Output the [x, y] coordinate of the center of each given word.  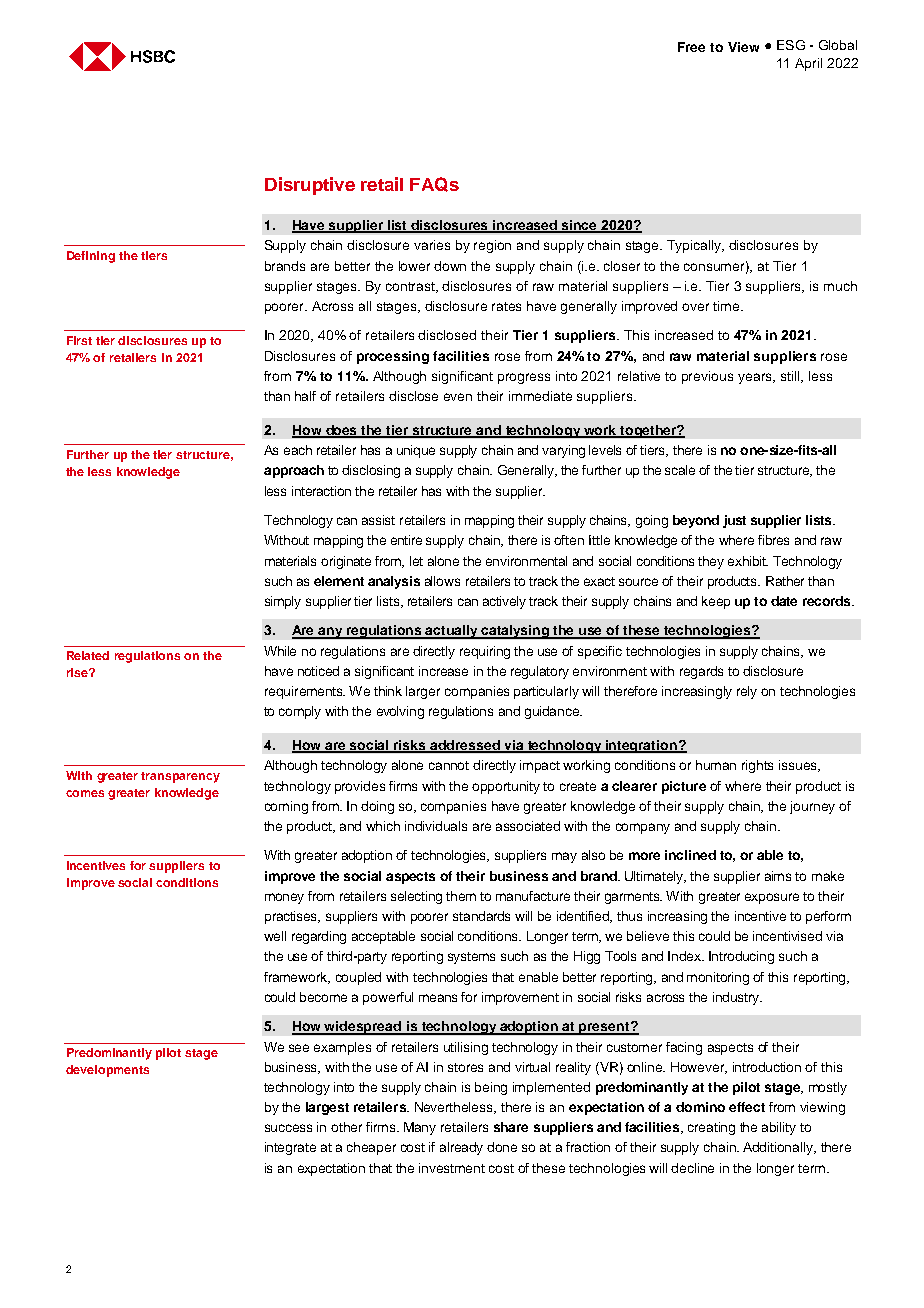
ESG [791, 45]
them [461, 896]
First [79, 340]
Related [88, 655]
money [284, 898]
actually [452, 632]
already [461, 1148]
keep [716, 602]
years [756, 378]
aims [778, 876]
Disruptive [310, 186]
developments [107, 1071]
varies [432, 245]
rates [506, 306]
